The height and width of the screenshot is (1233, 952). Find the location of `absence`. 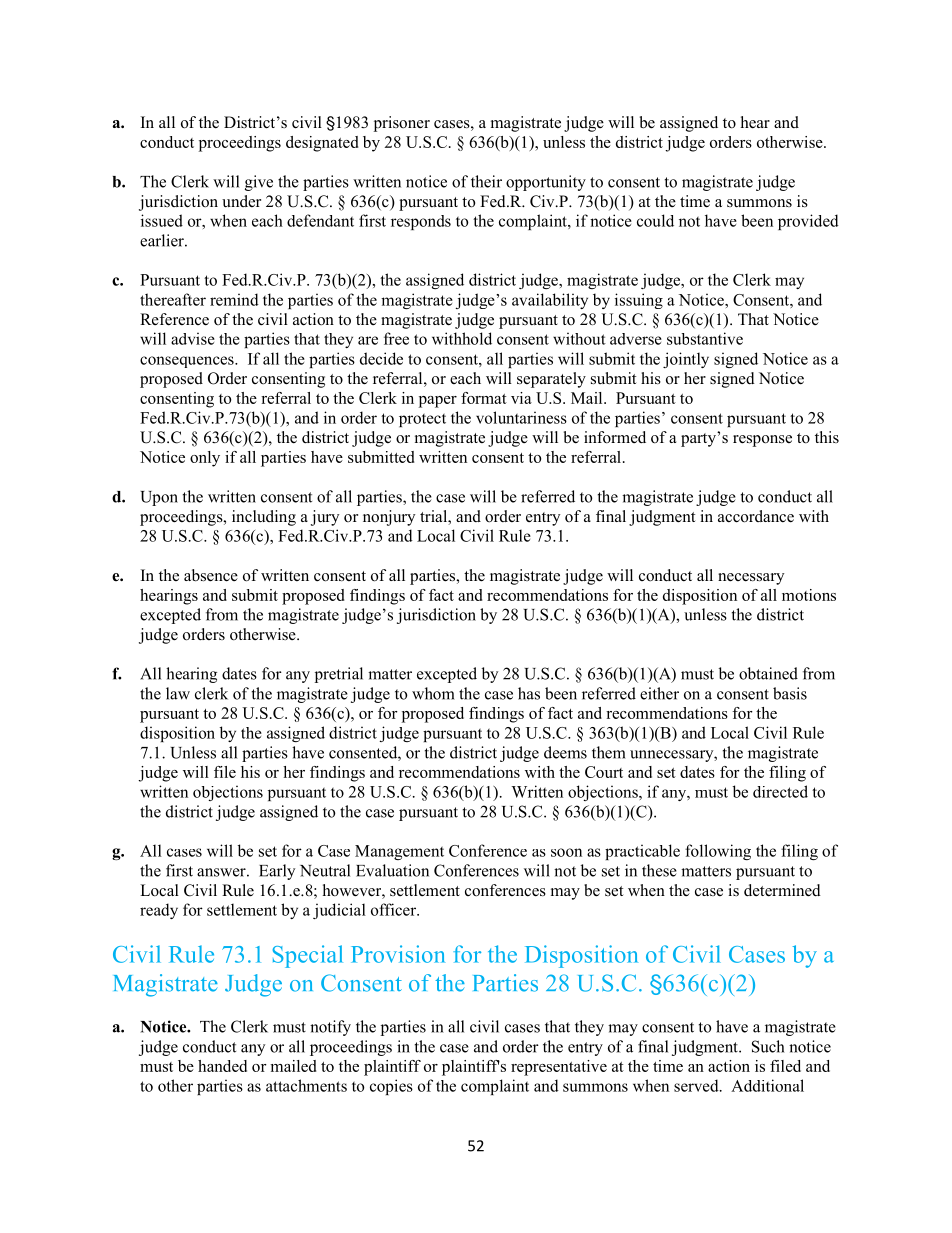

absence is located at coordinates (211, 575).
